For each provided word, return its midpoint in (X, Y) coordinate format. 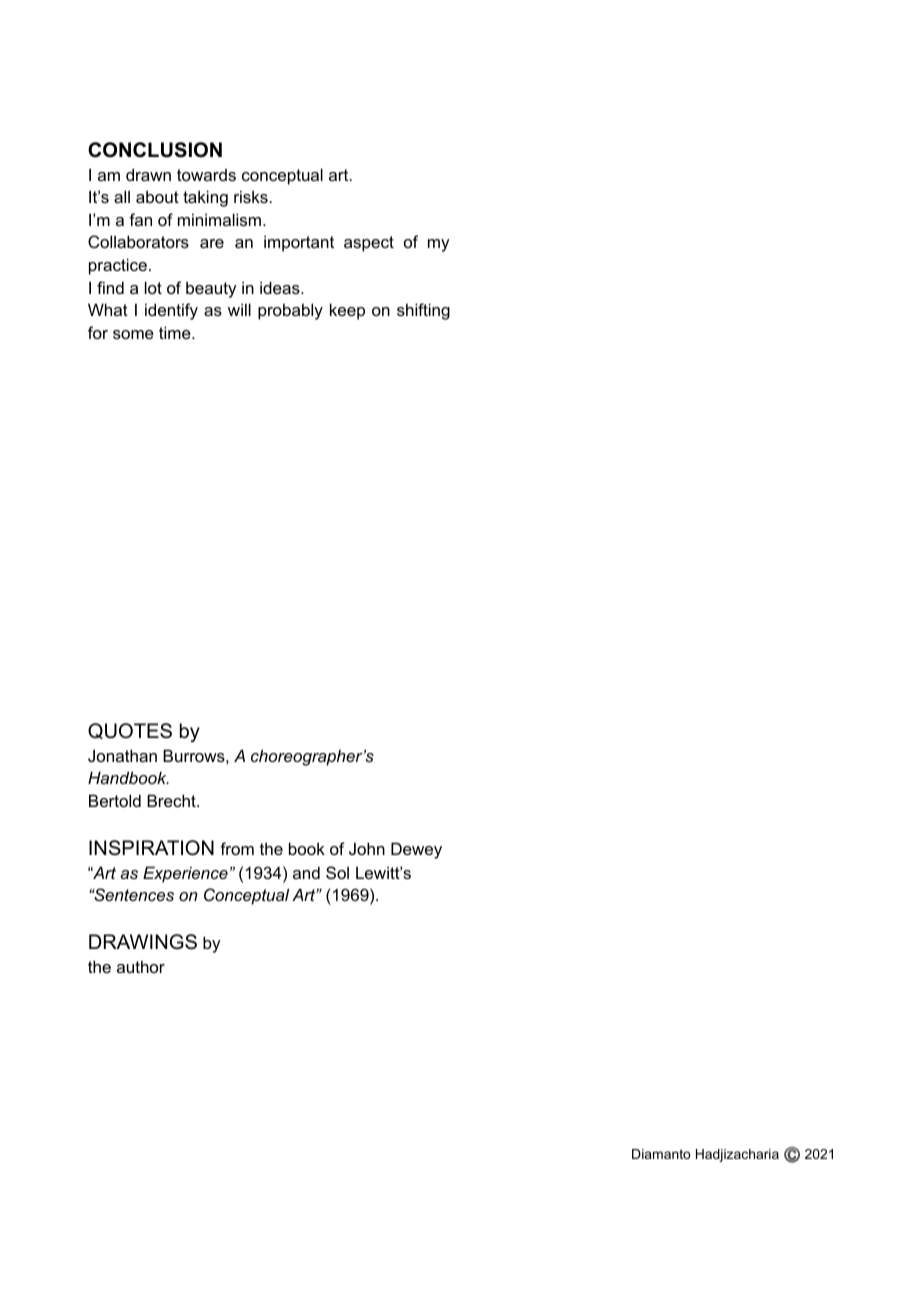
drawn (148, 174)
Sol (337, 872)
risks (252, 196)
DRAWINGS (143, 942)
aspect (369, 244)
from (237, 848)
